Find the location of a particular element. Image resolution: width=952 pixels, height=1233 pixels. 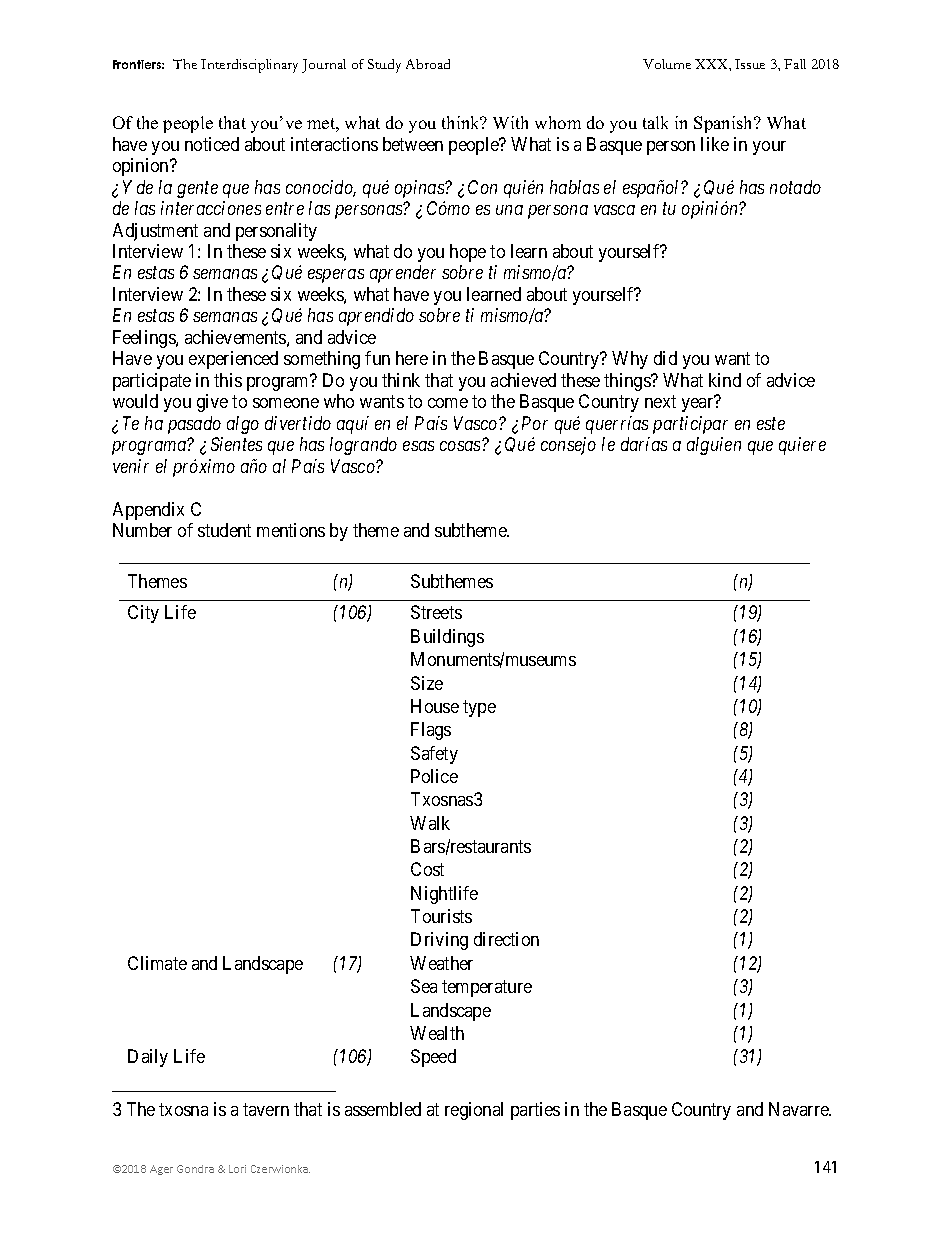

Spanish is located at coordinates (724, 124).
